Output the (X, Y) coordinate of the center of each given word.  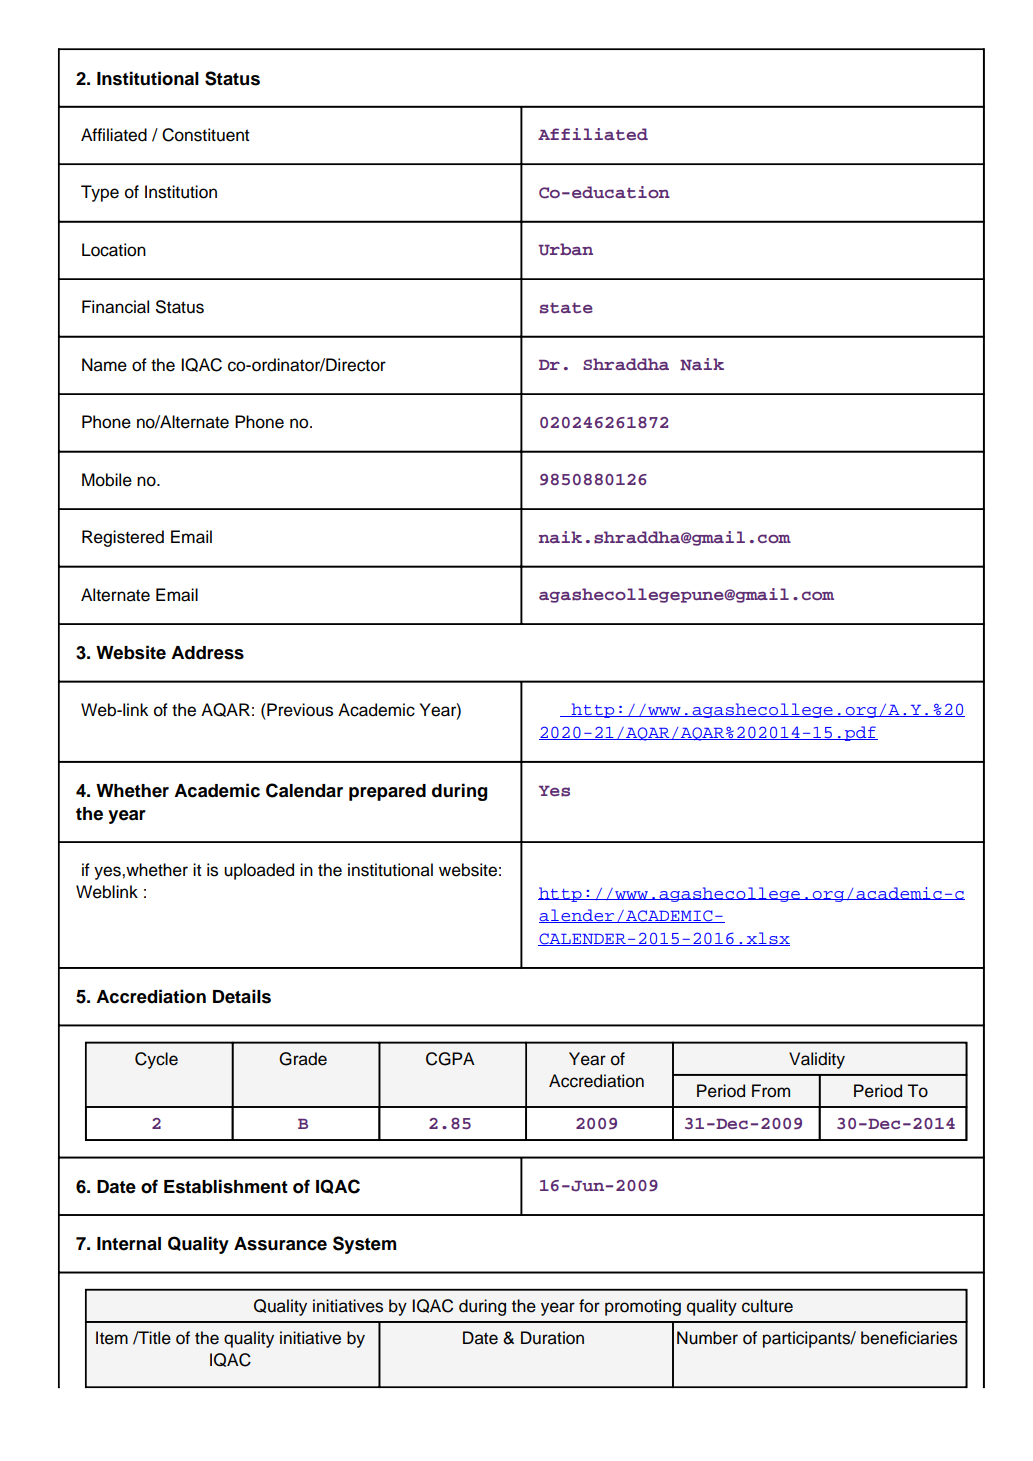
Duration (552, 1338)
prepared (387, 792)
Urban (565, 249)
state (566, 308)
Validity (817, 1060)
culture (767, 1306)
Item (112, 1338)
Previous (299, 710)
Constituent (205, 135)
